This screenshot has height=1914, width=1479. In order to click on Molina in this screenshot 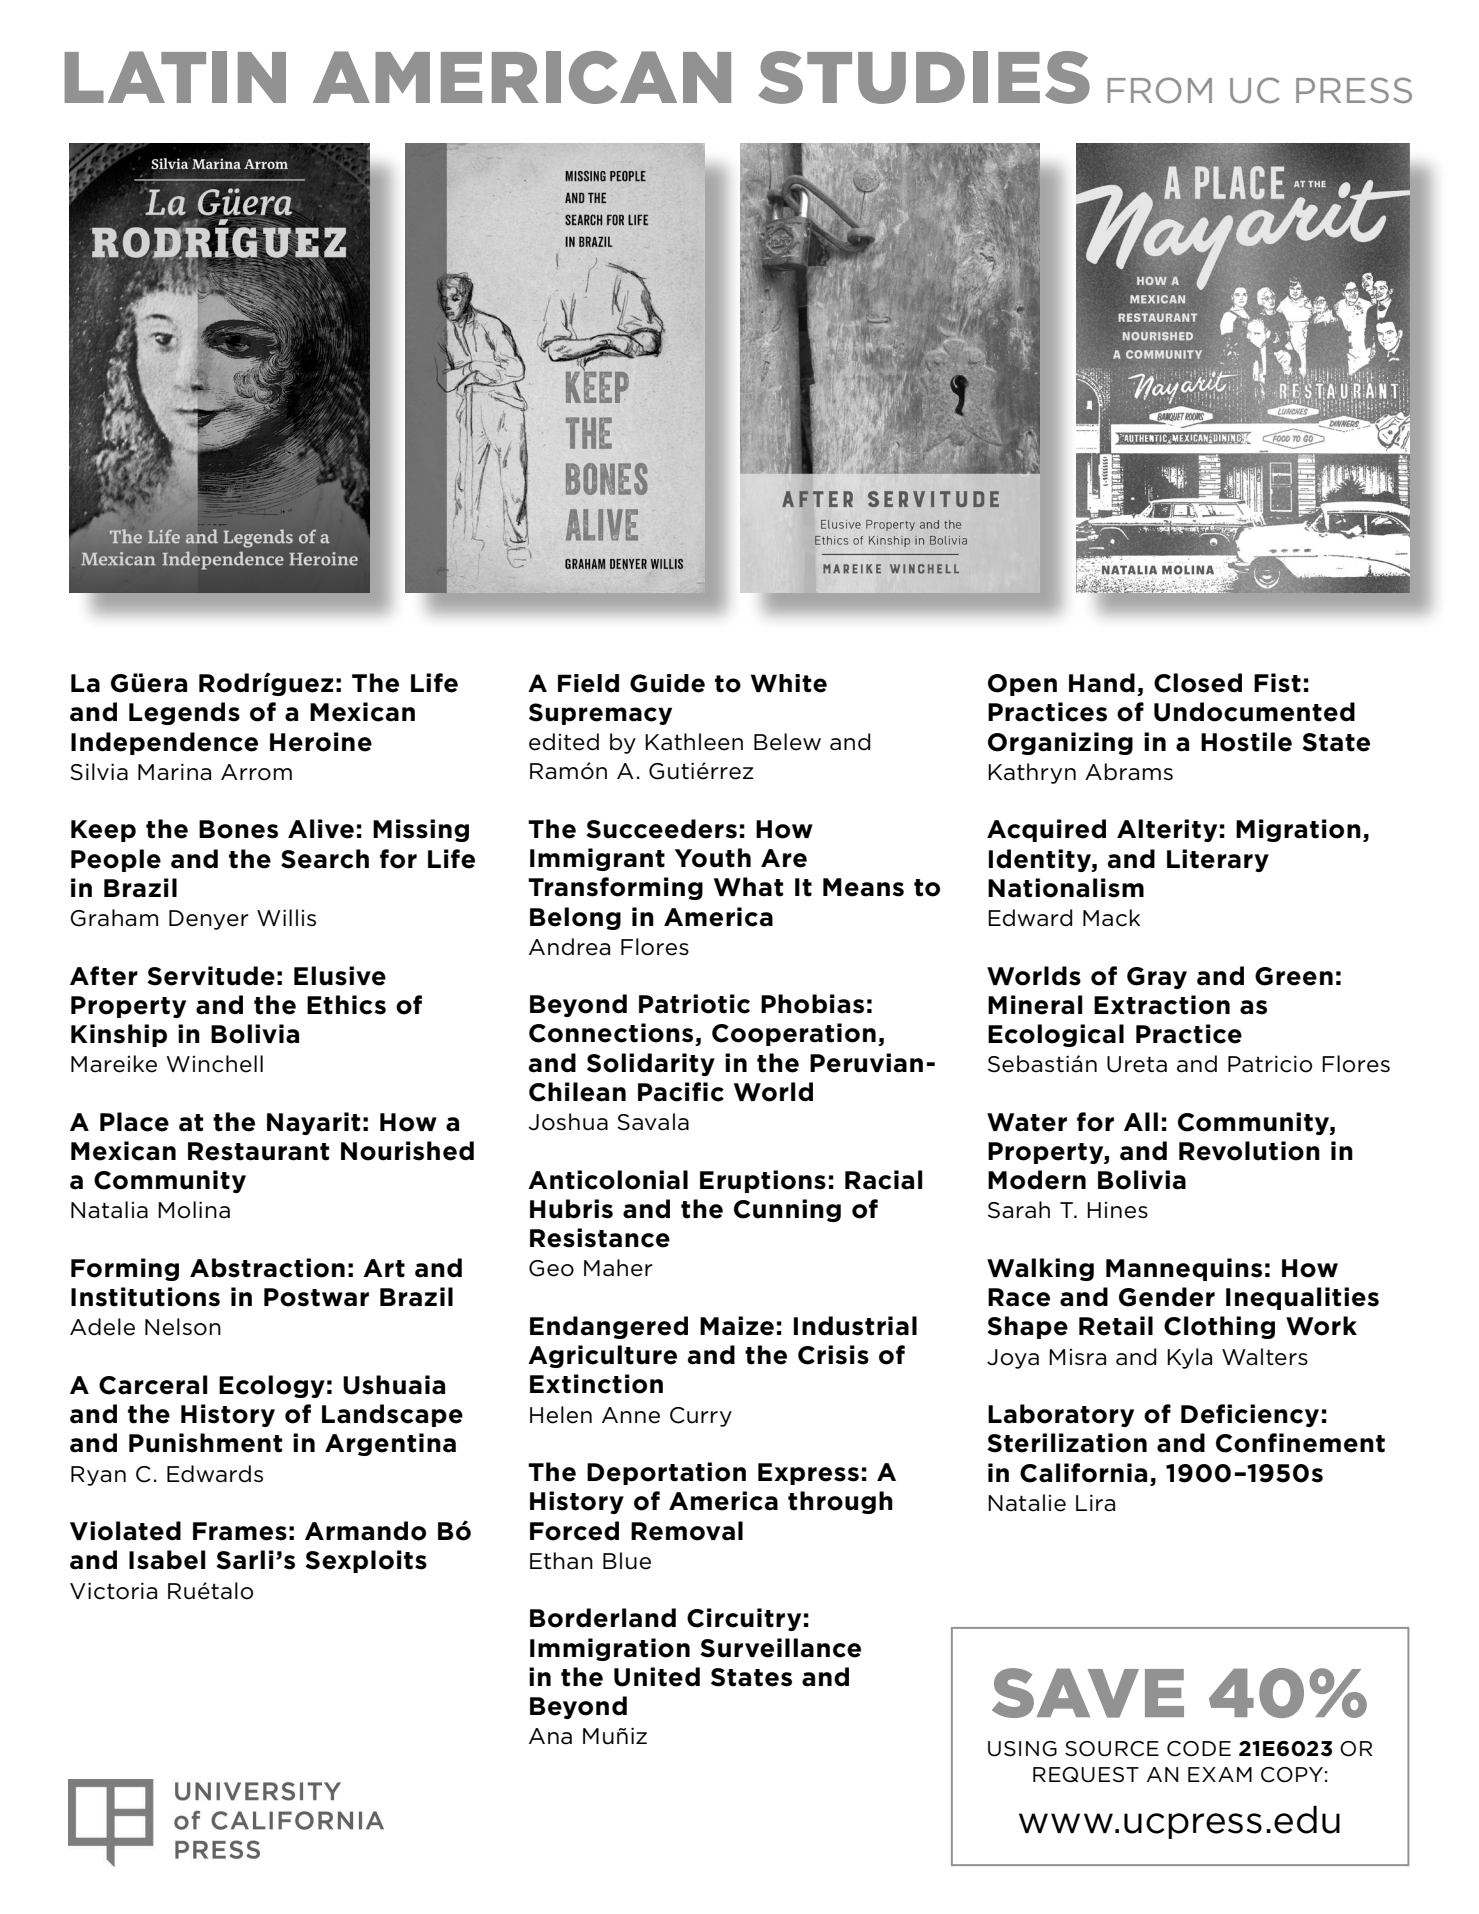, I will do `click(194, 1210)`.
